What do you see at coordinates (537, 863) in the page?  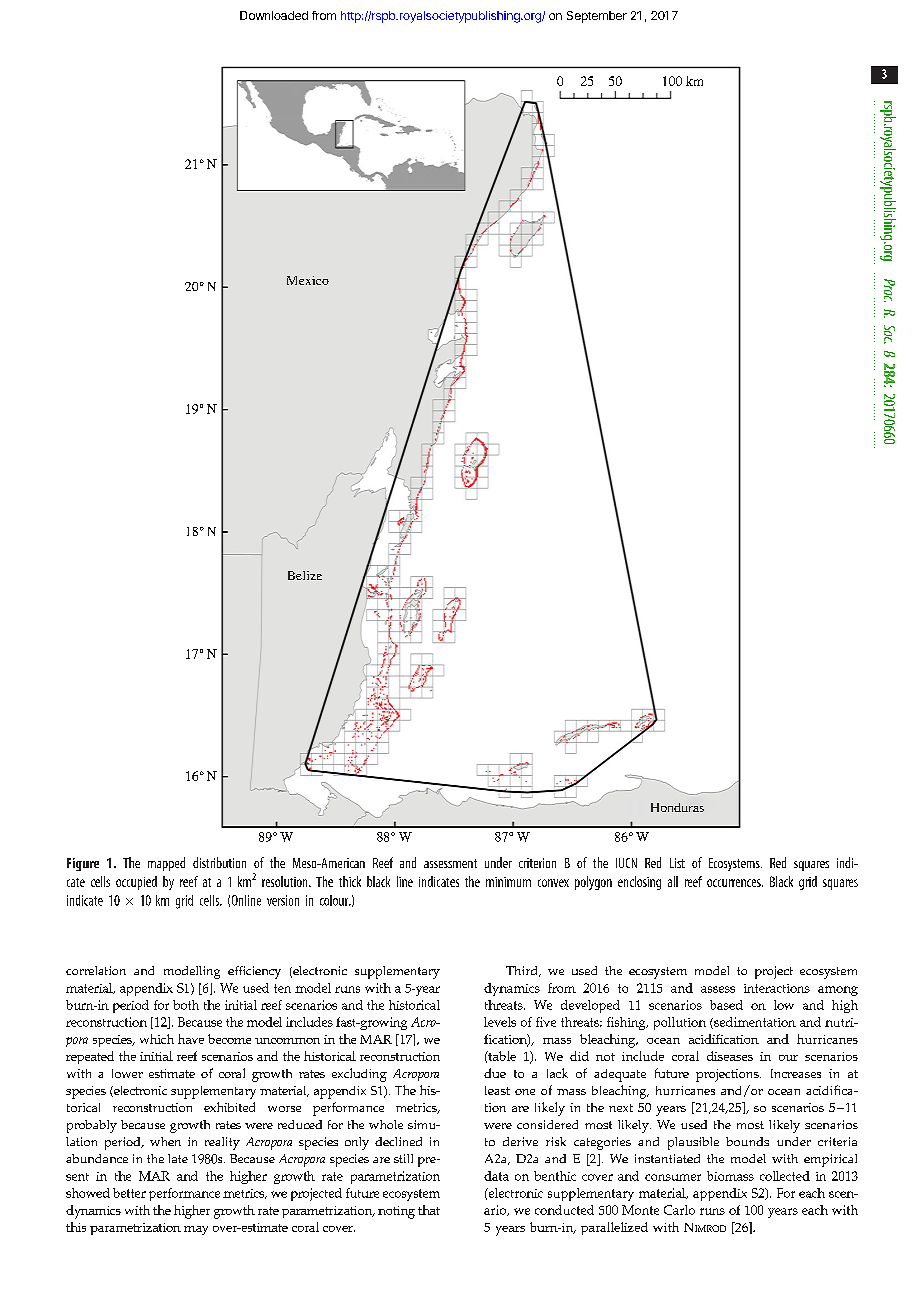 I see `criterion` at bounding box center [537, 863].
